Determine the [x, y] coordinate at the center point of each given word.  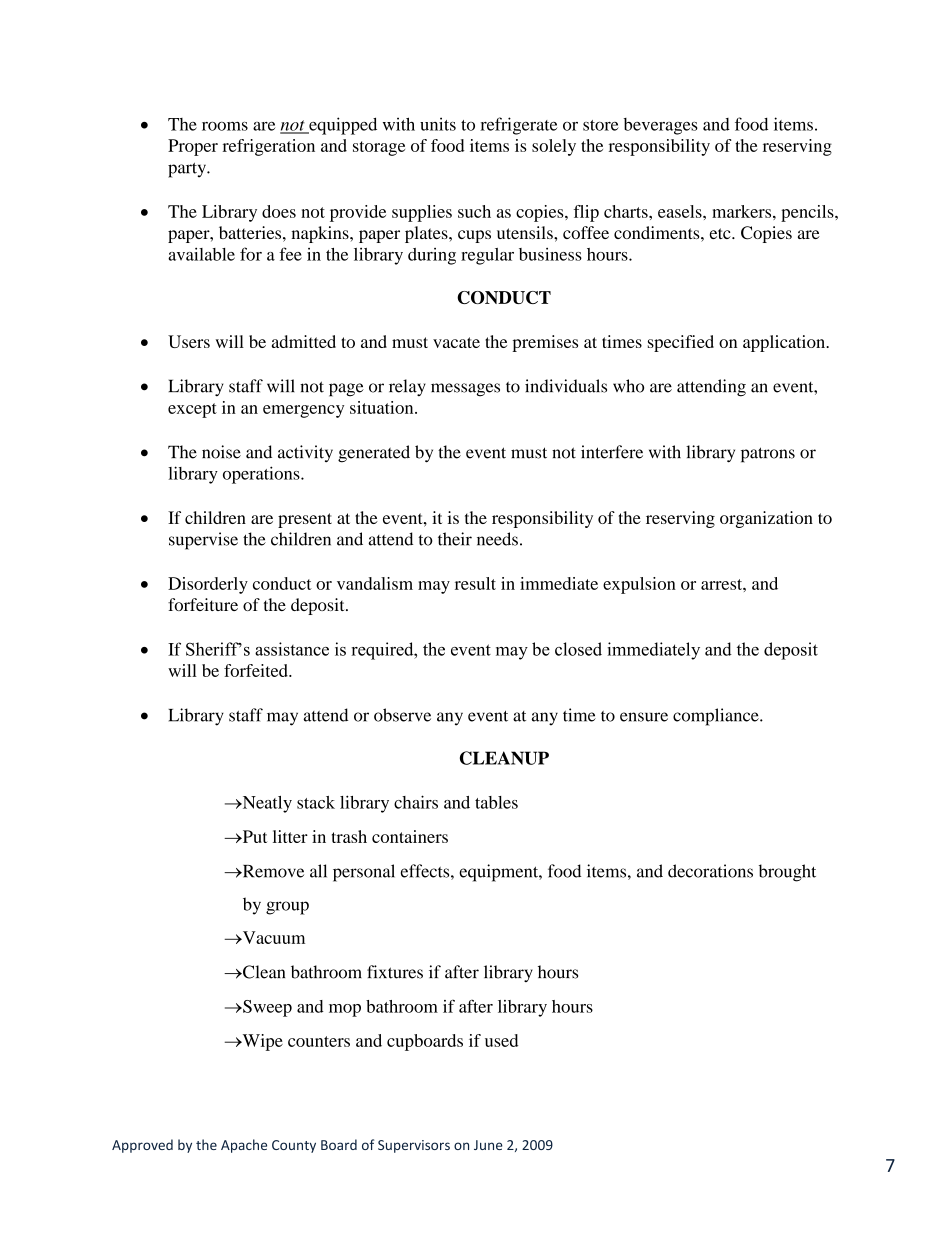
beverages [661, 126]
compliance [717, 717]
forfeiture [203, 604]
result [475, 583]
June [488, 1145]
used [501, 1040]
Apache [244, 1146]
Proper [193, 147]
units [438, 124]
